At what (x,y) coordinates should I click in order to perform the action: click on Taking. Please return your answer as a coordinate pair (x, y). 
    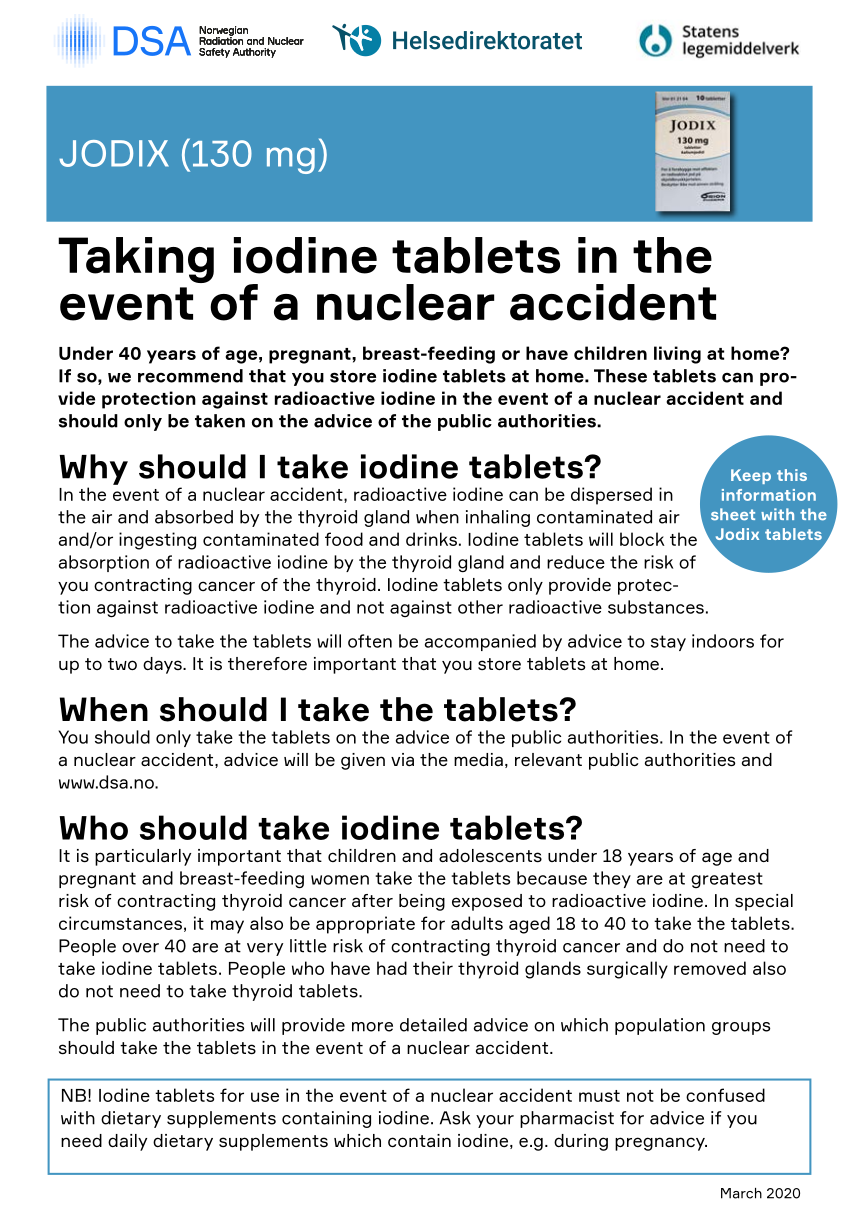
    Looking at the image, I should click on (136, 260).
